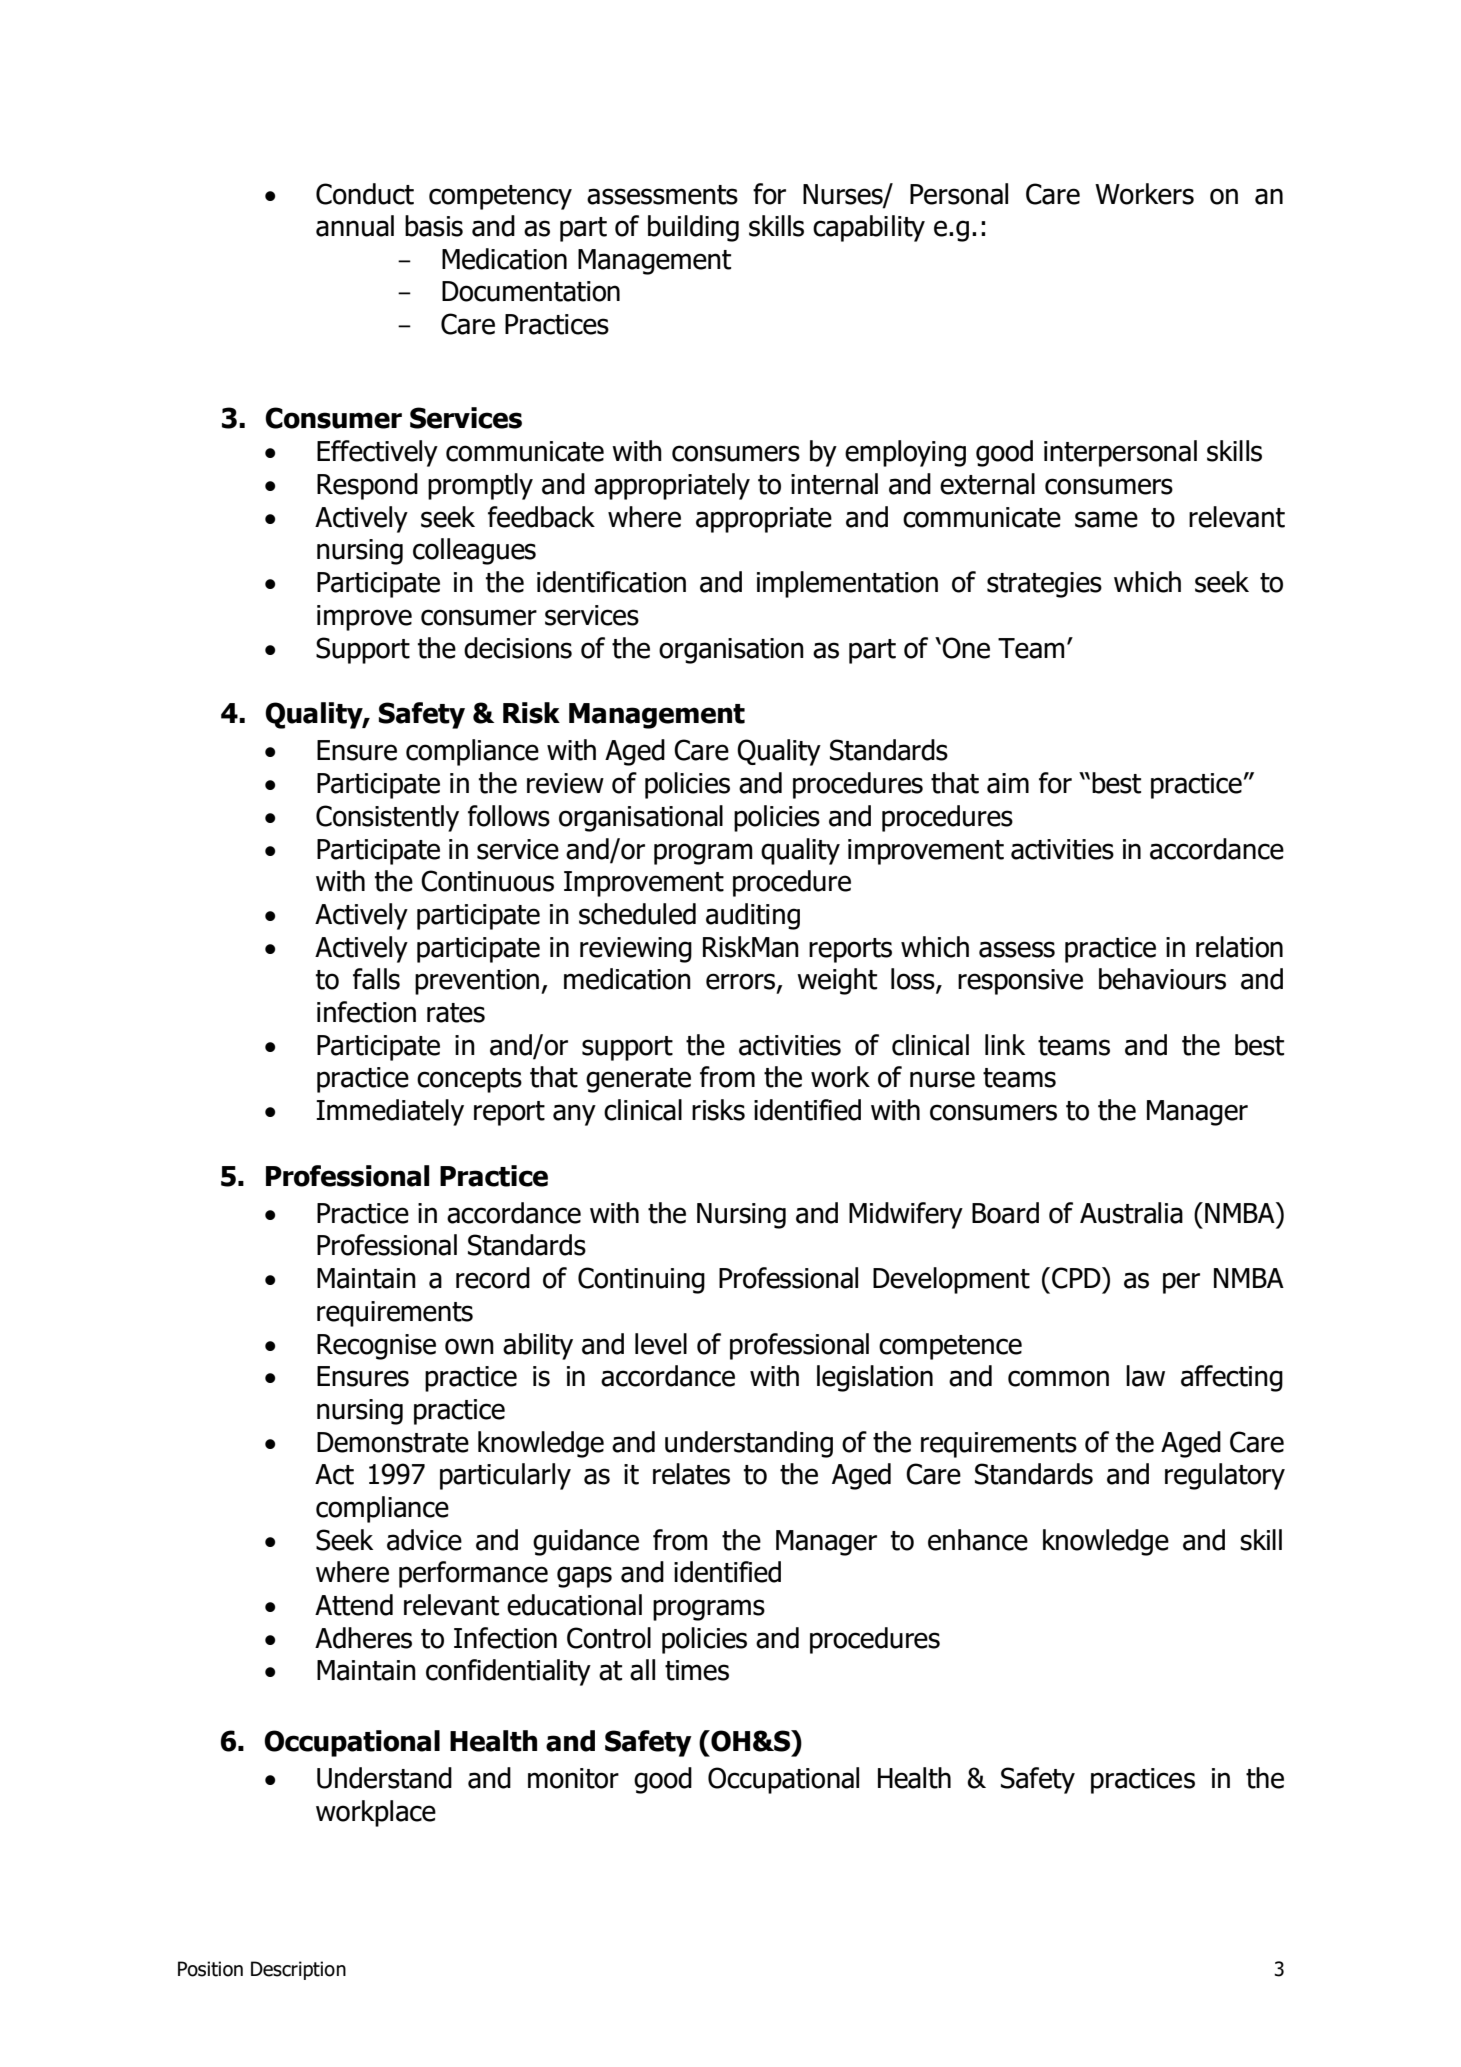 The width and height of the screenshot is (1461, 2067). What do you see at coordinates (987, 484) in the screenshot?
I see `external` at bounding box center [987, 484].
